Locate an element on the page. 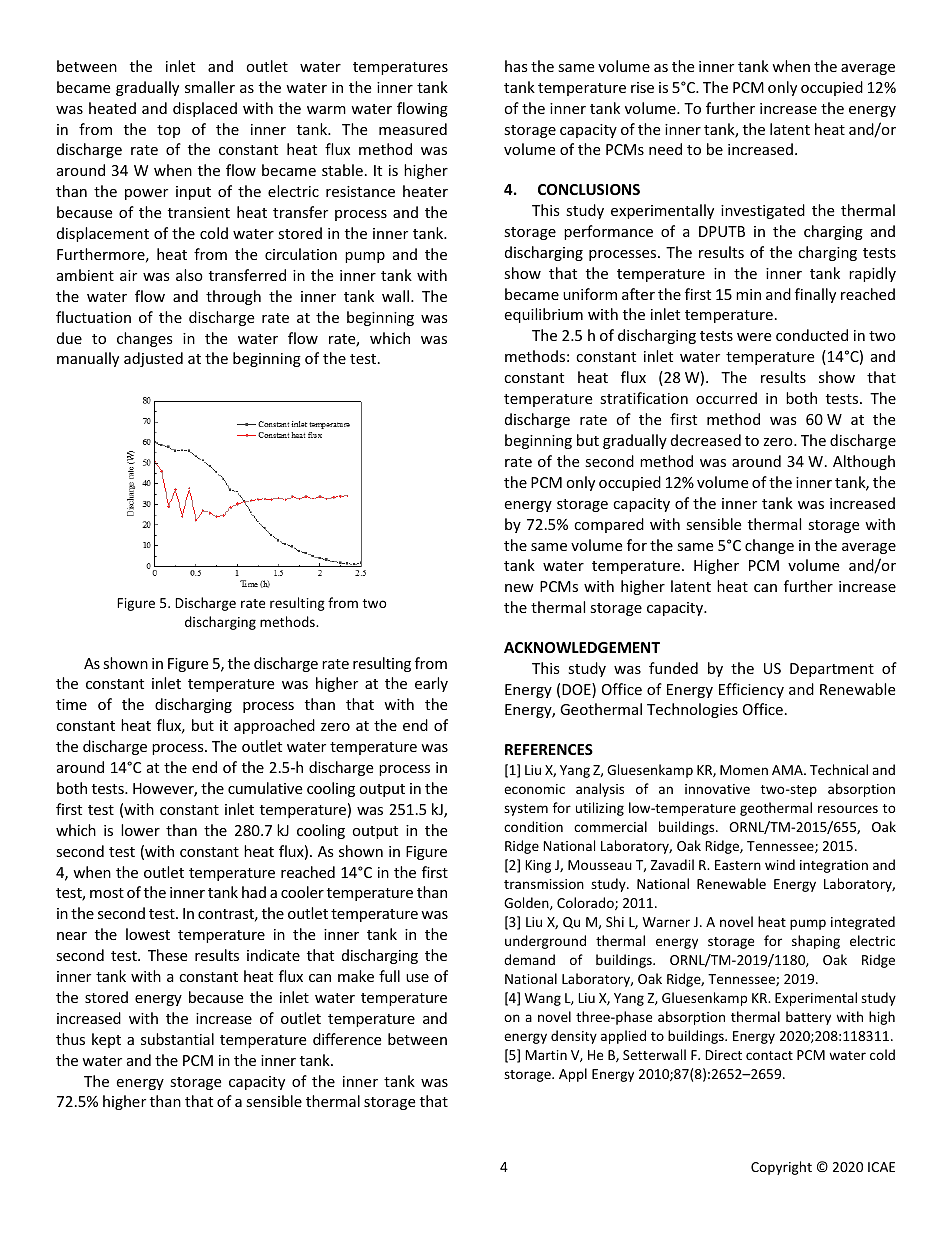  need is located at coordinates (665, 149).
